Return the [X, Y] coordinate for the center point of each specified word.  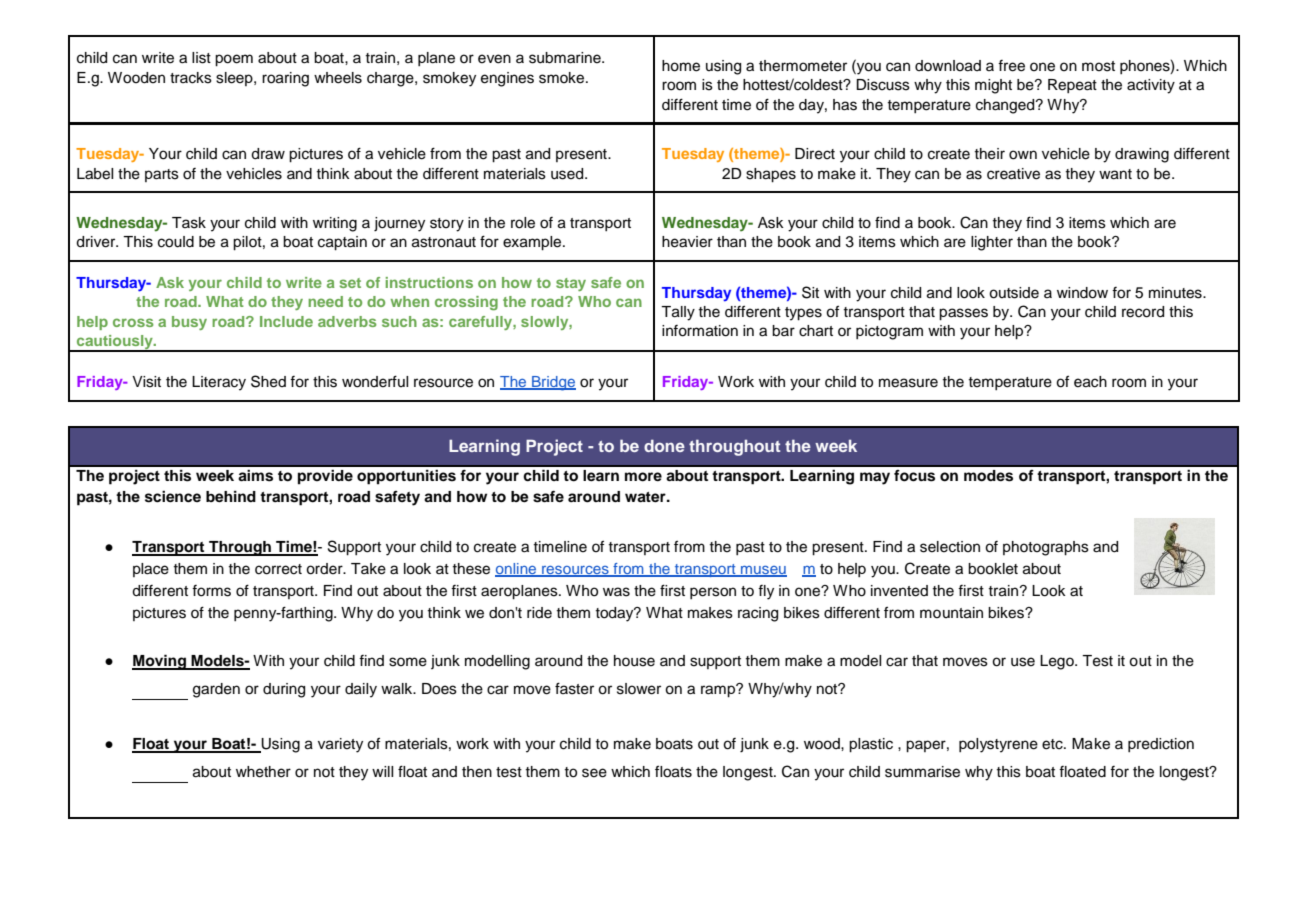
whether [263, 772]
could [176, 242]
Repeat [1072, 86]
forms [211, 591]
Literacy [219, 383]
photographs [1046, 548]
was [616, 592]
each [1090, 382]
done [664, 445]
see [594, 773]
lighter [992, 243]
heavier [687, 242]
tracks [191, 78]
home [681, 66]
